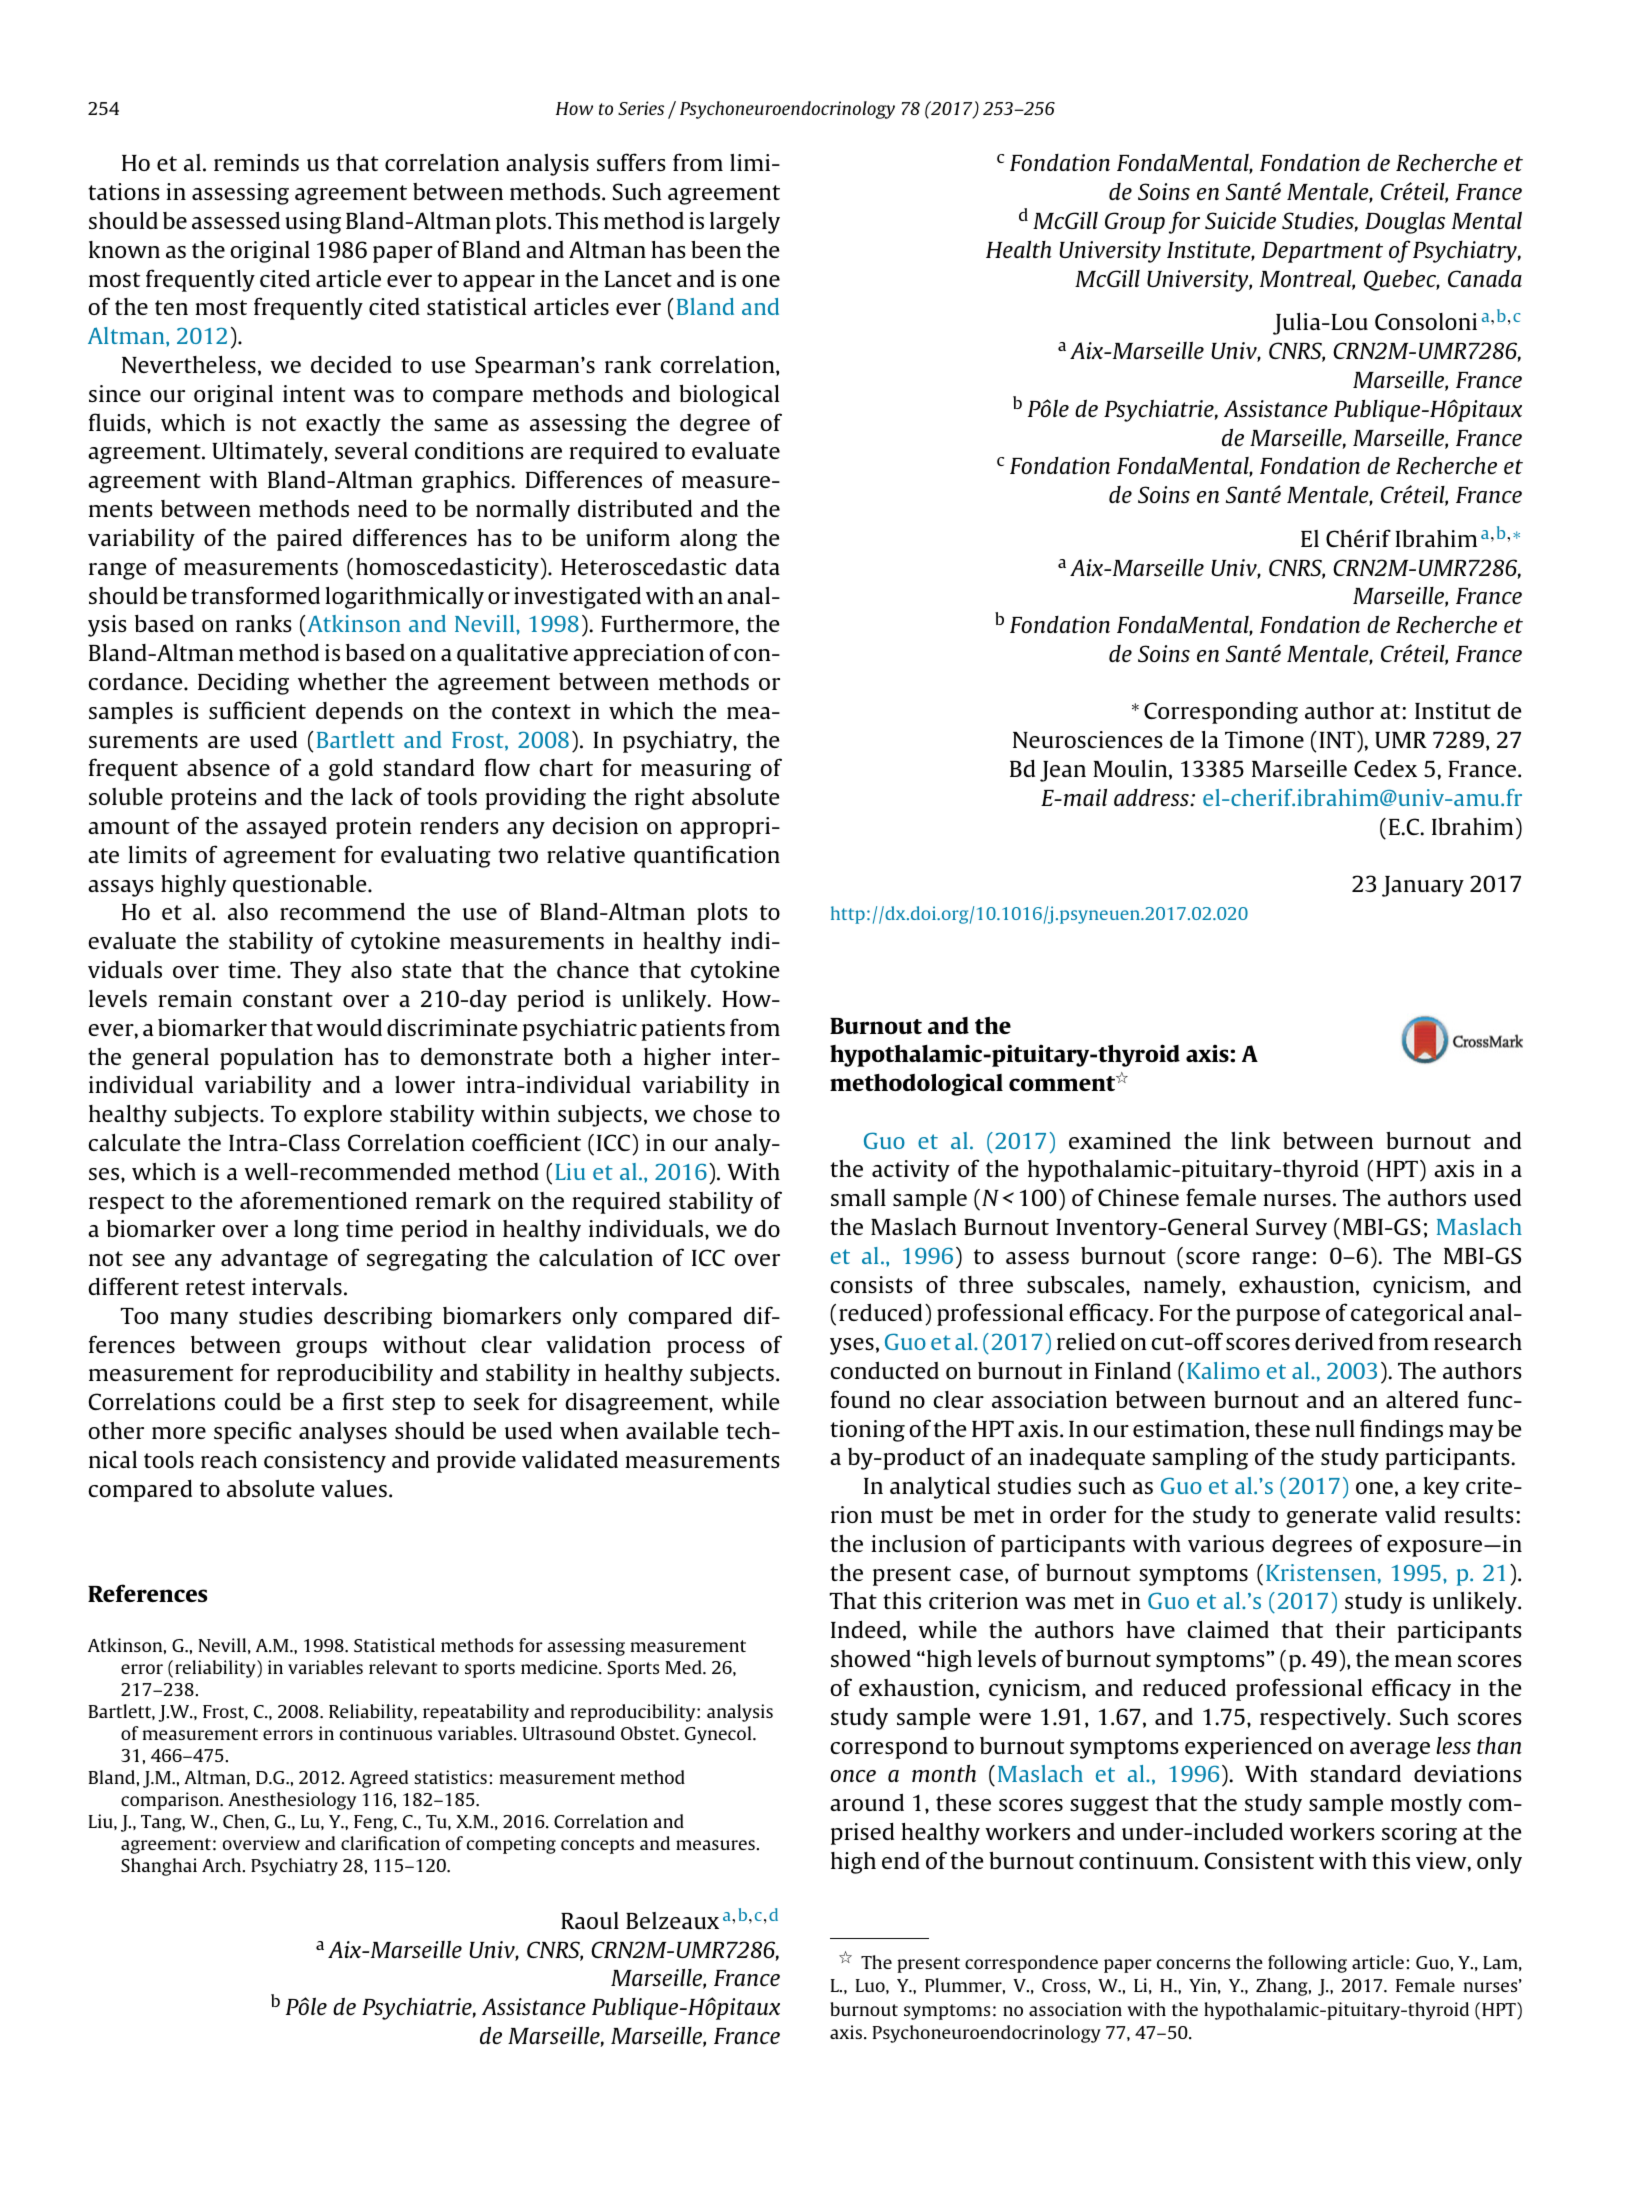 The width and height of the screenshot is (1639, 2186). What do you see at coordinates (683, 1030) in the screenshot?
I see `patients` at bounding box center [683, 1030].
